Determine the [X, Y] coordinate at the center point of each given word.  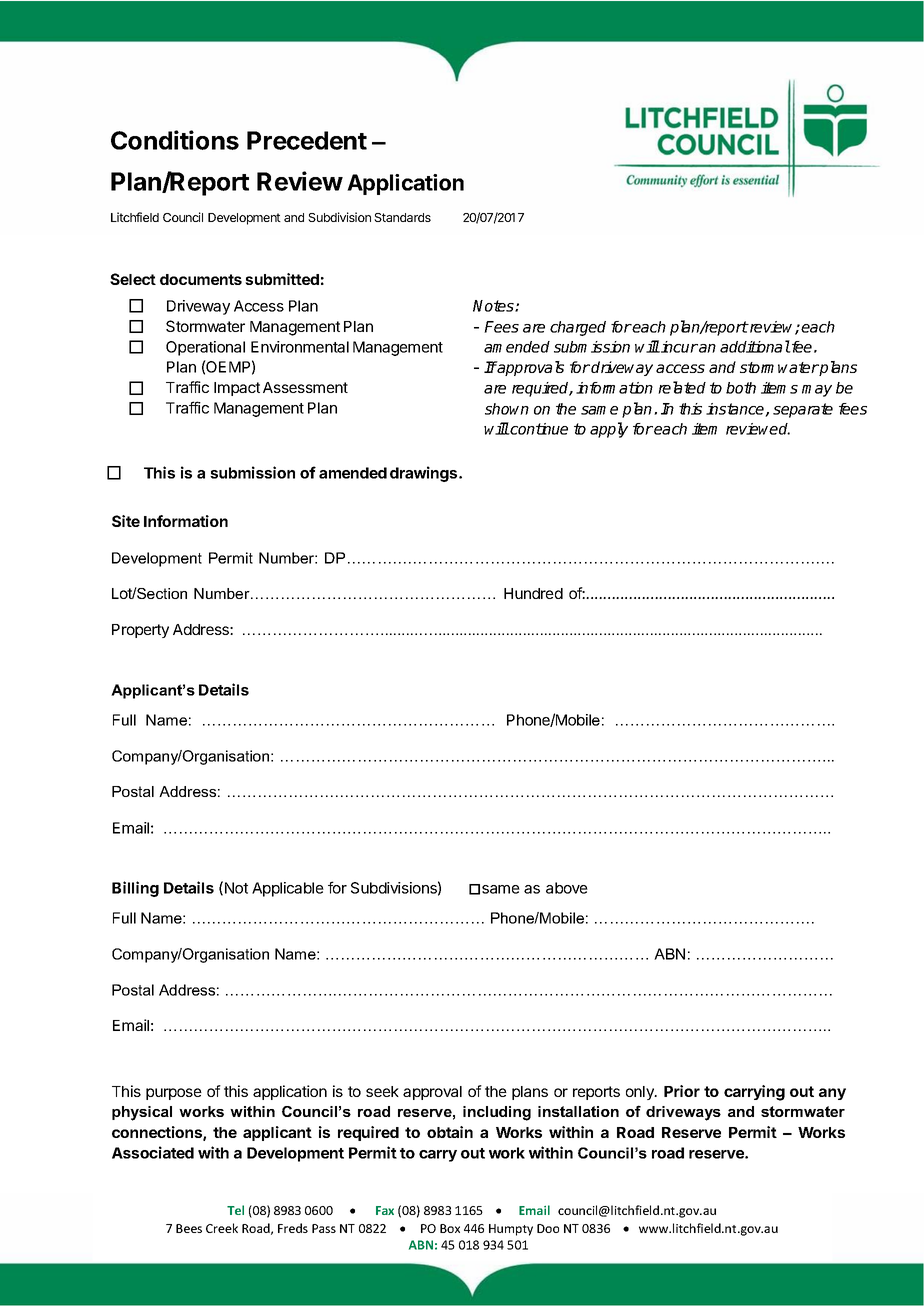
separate [803, 410]
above [567, 888]
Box [450, 1228]
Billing [135, 889]
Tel [235, 1210]
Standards [402, 217]
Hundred [533, 593]
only [641, 1093]
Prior [682, 1091]
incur [678, 347]
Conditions [175, 140]
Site [126, 521]
